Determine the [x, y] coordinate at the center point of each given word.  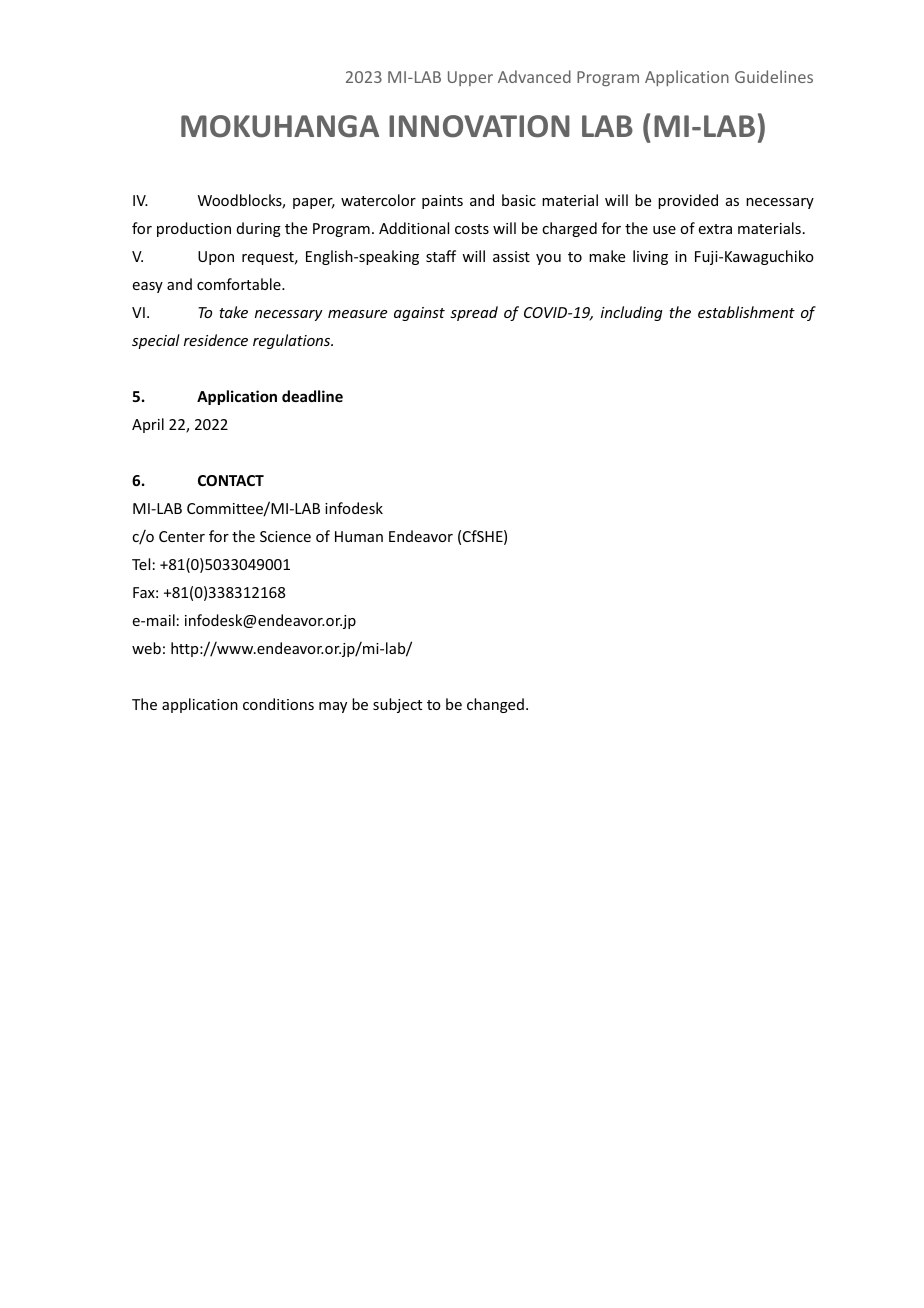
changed [495, 705]
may [333, 707]
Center [182, 536]
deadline [312, 396]
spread [474, 313]
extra [715, 229]
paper [314, 203]
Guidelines [774, 76]
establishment [746, 312]
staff [441, 256]
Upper [470, 78]
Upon [216, 258]
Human [359, 536]
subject [397, 705]
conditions [278, 704]
